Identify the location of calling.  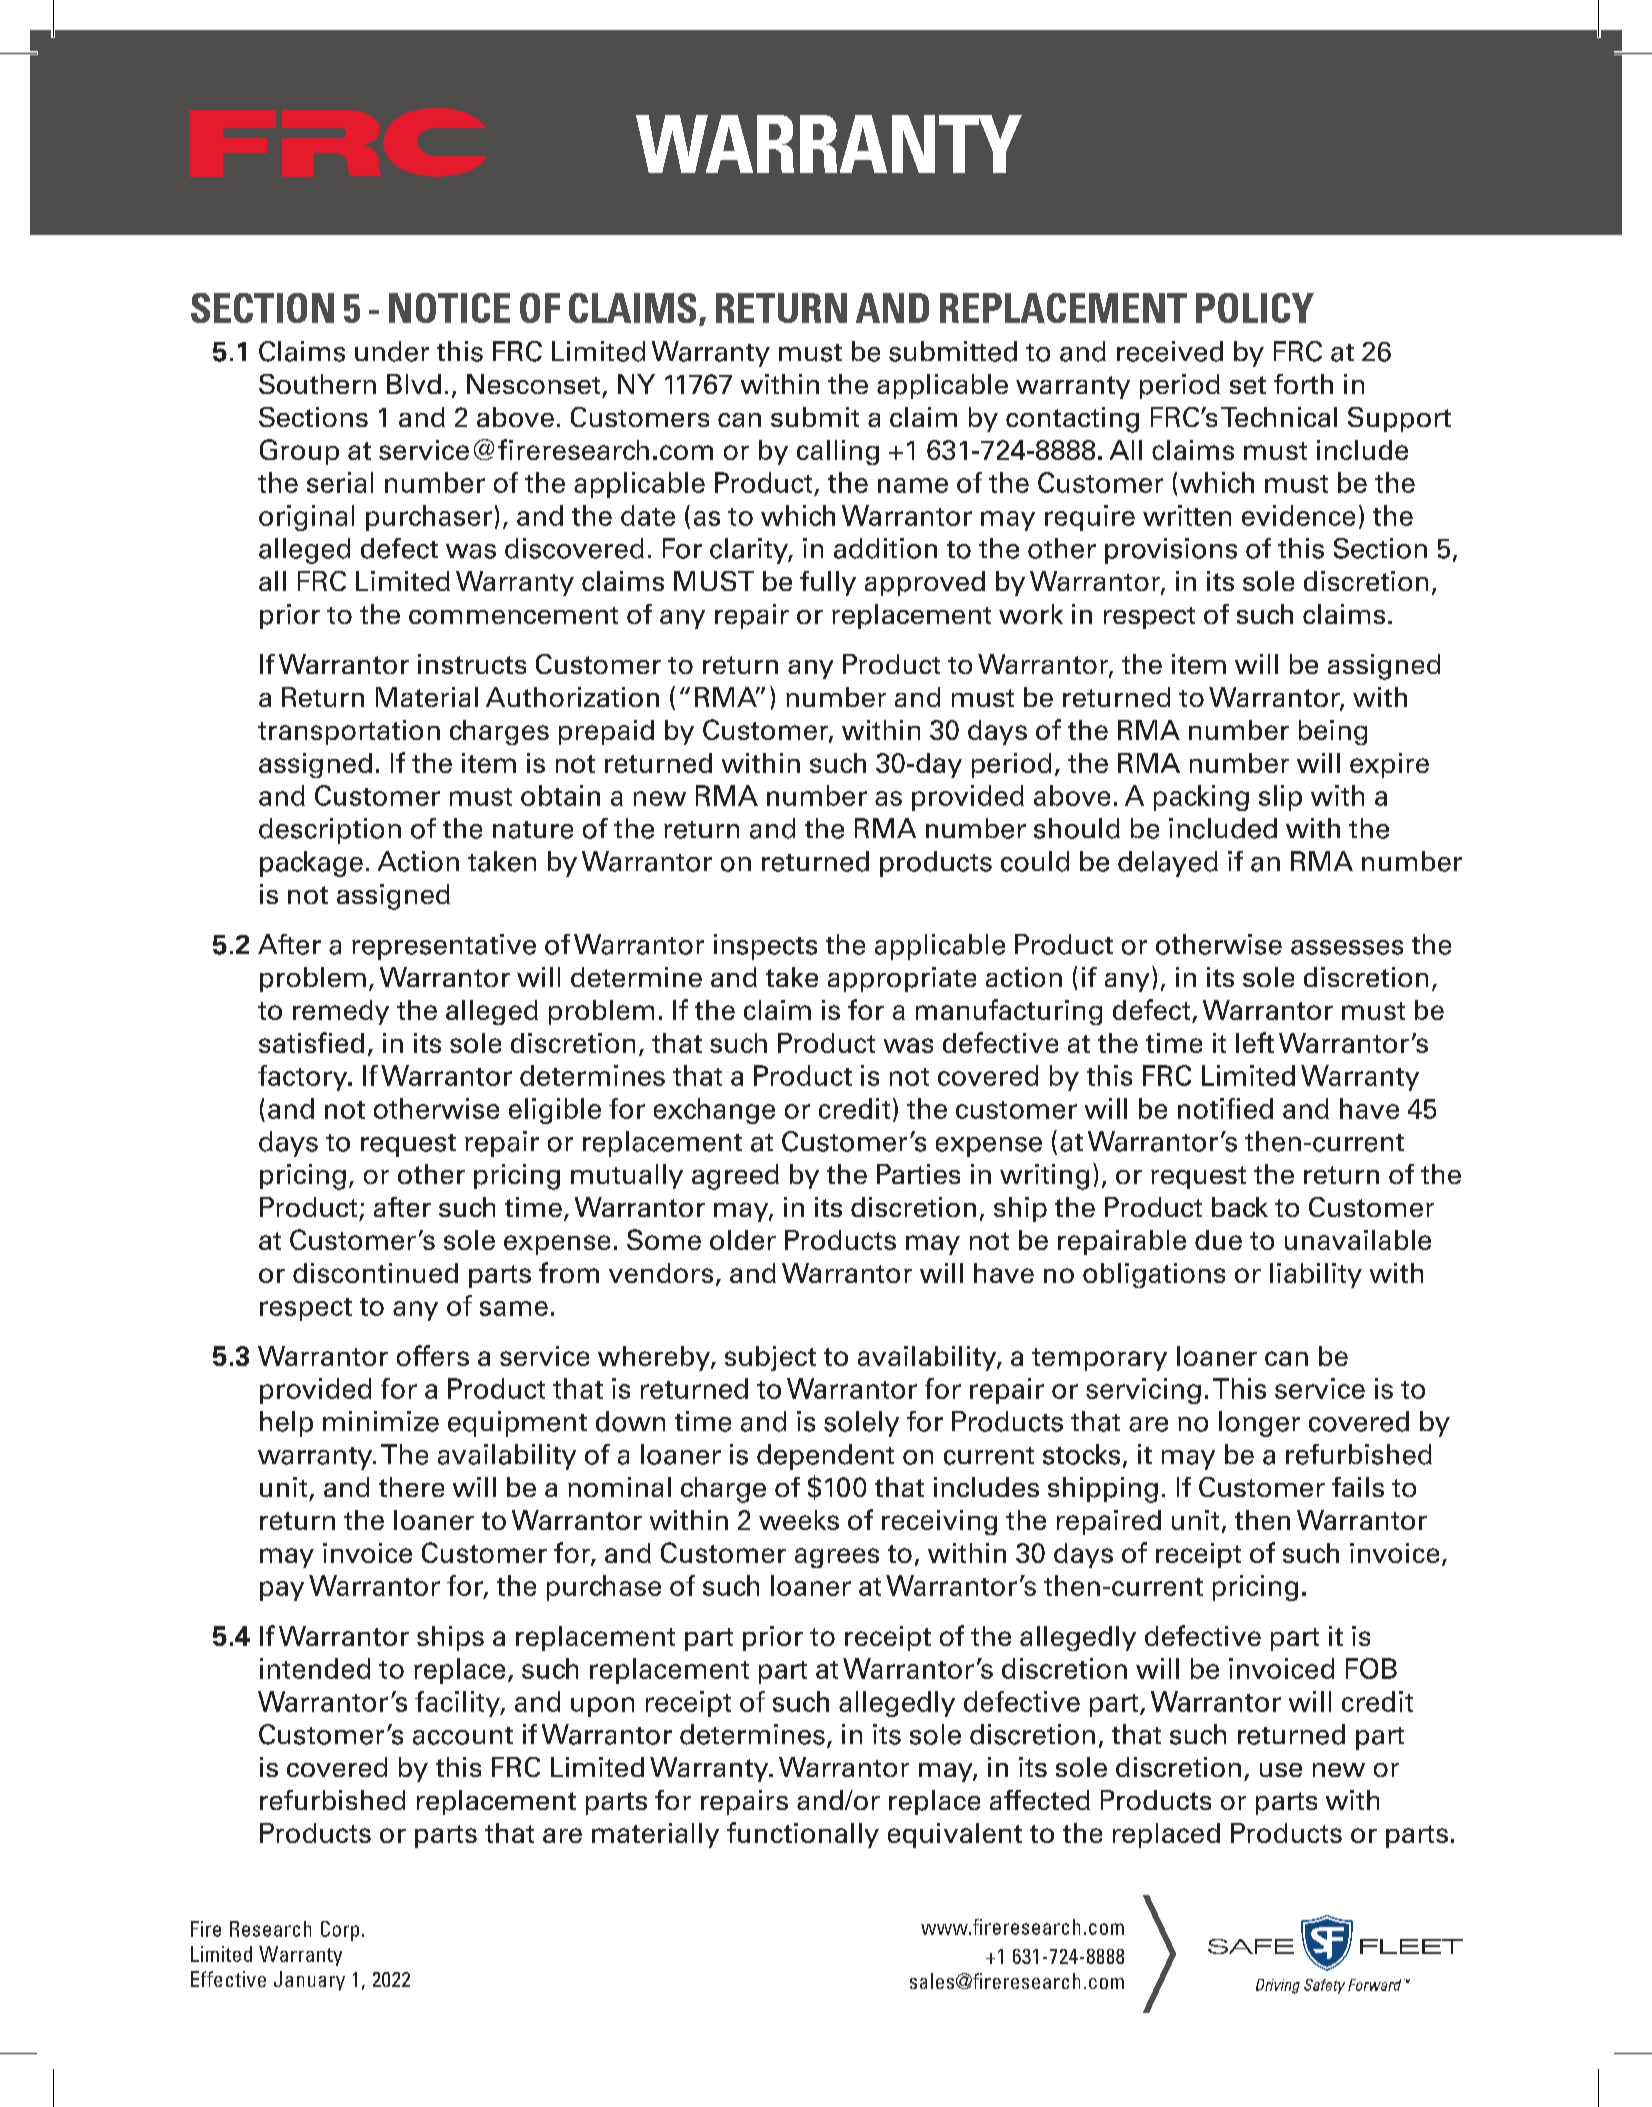
(838, 452).
